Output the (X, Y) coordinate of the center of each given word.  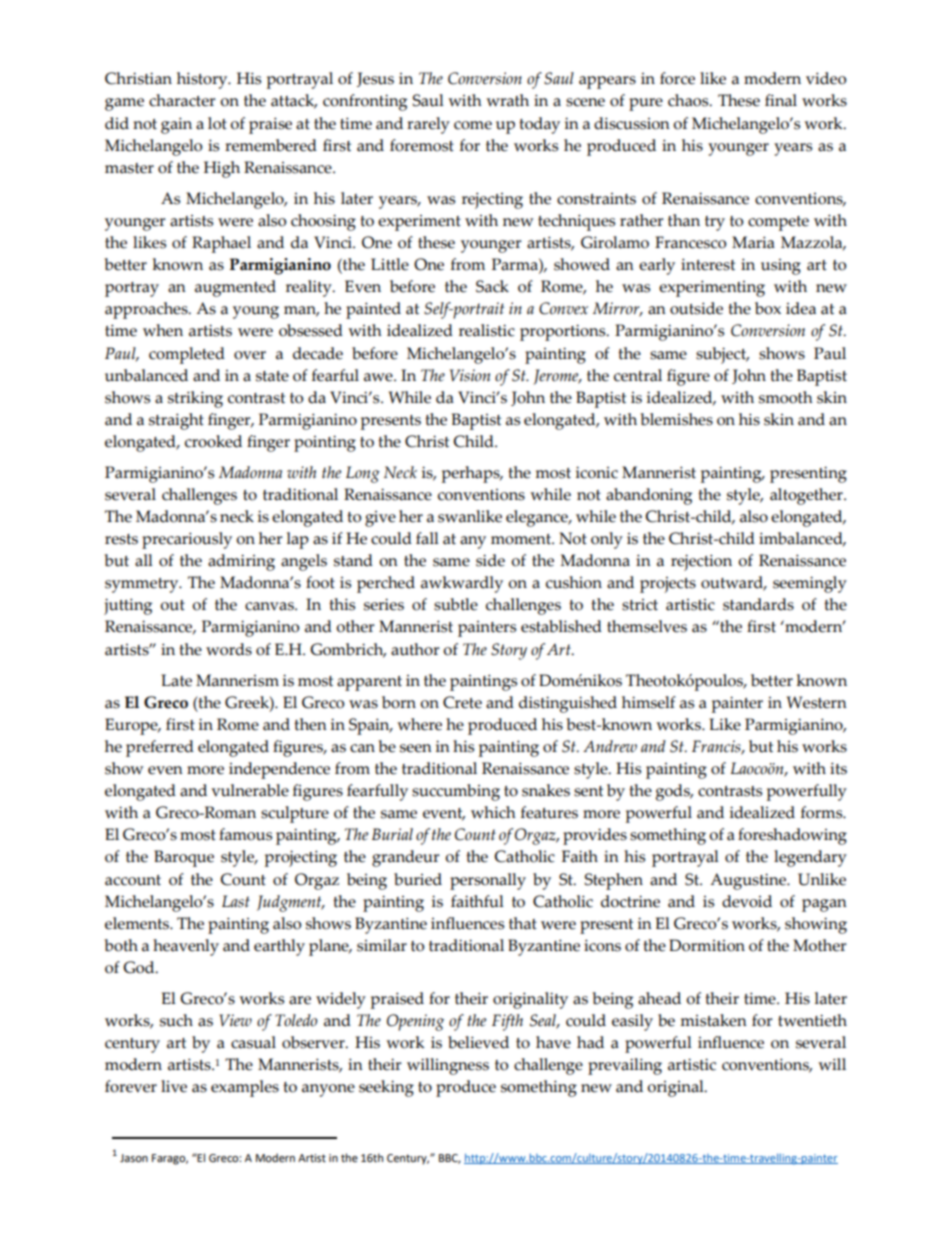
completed (187, 355)
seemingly (810, 584)
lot (217, 123)
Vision (470, 375)
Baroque (184, 858)
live (174, 1086)
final (781, 100)
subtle (456, 604)
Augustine (749, 881)
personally (488, 881)
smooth (786, 397)
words (229, 649)
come (473, 125)
